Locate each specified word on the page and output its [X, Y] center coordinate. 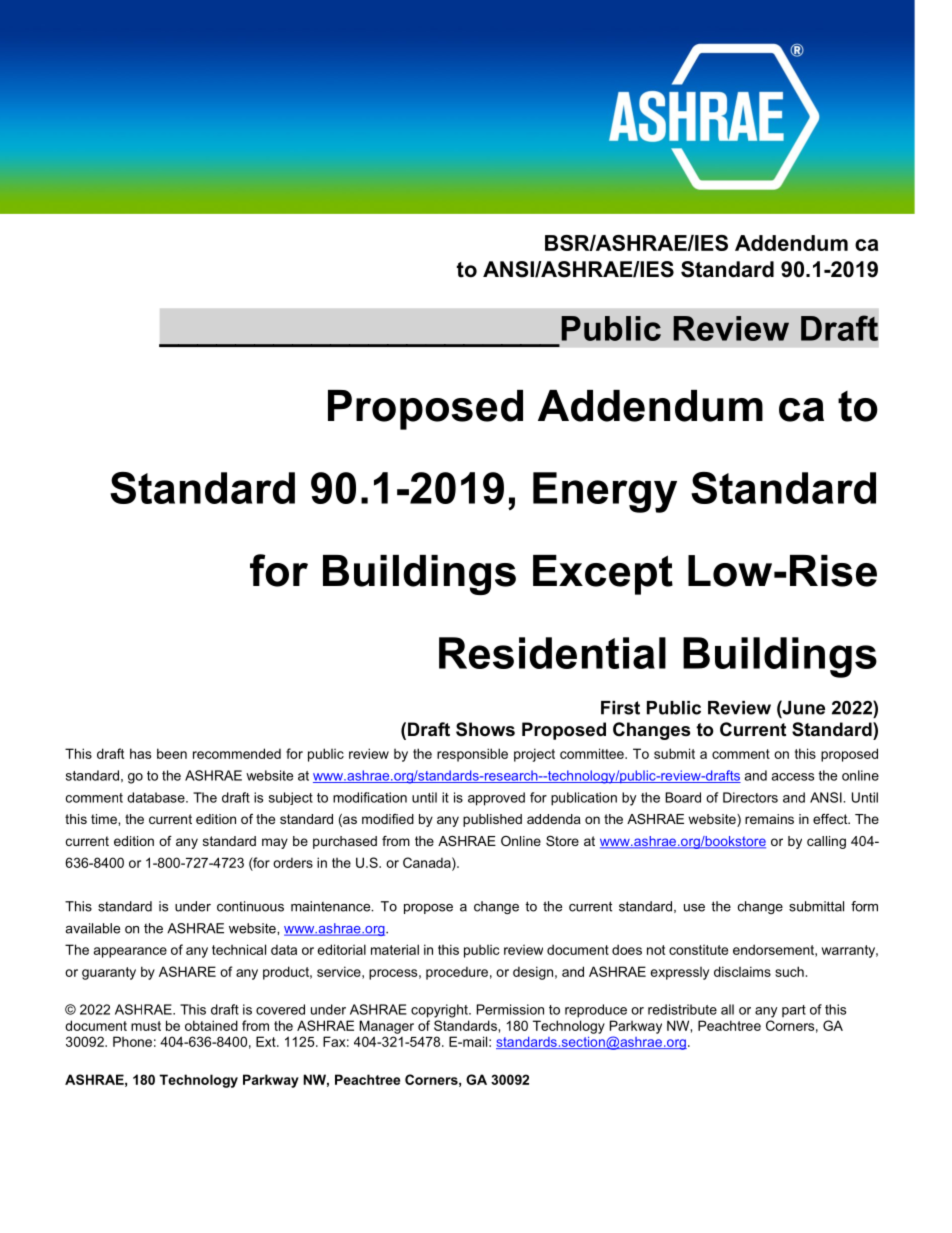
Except [603, 575]
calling [826, 842]
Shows [485, 729]
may [275, 843]
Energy [605, 492]
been [172, 753]
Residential [552, 653]
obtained [211, 1025]
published [492, 820]
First [620, 708]
